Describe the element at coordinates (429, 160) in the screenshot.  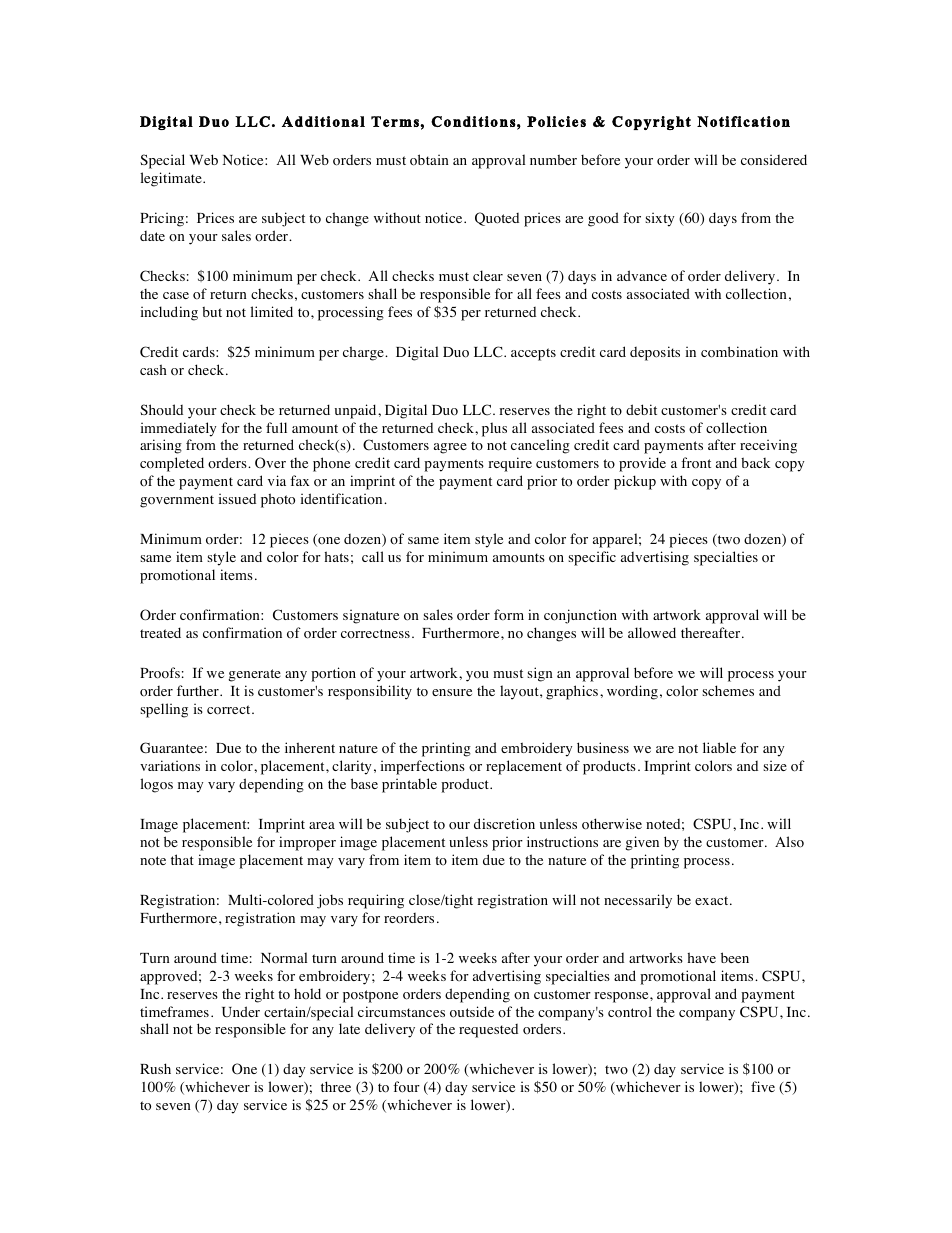
I see `obtain` at that location.
